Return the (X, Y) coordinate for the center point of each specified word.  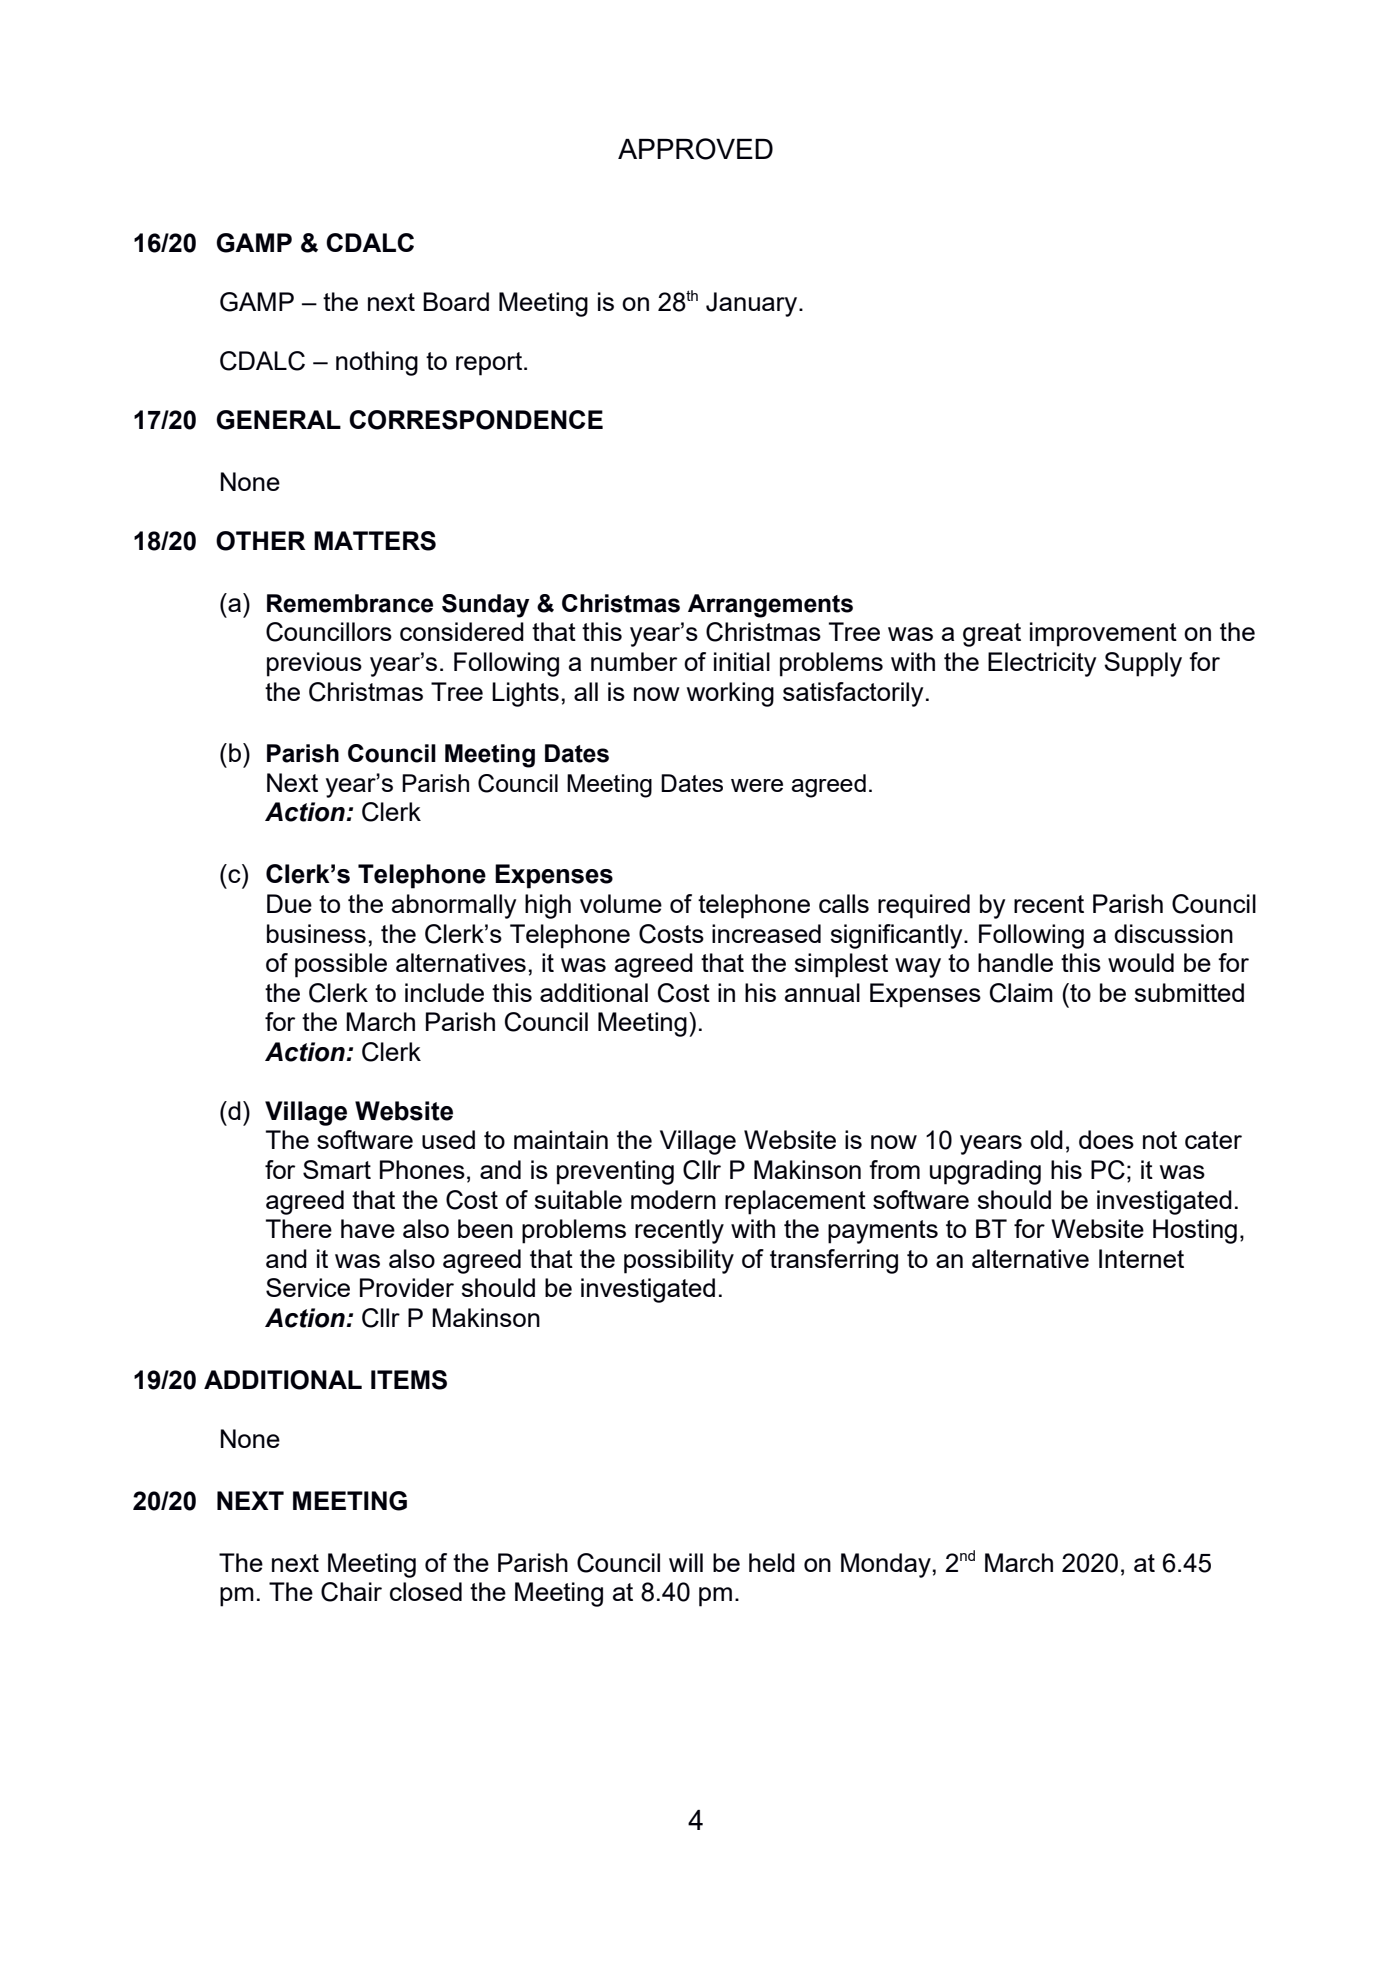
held (772, 1562)
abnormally (454, 906)
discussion (1173, 933)
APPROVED (695, 149)
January (753, 304)
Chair (351, 1592)
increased (766, 933)
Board (456, 301)
